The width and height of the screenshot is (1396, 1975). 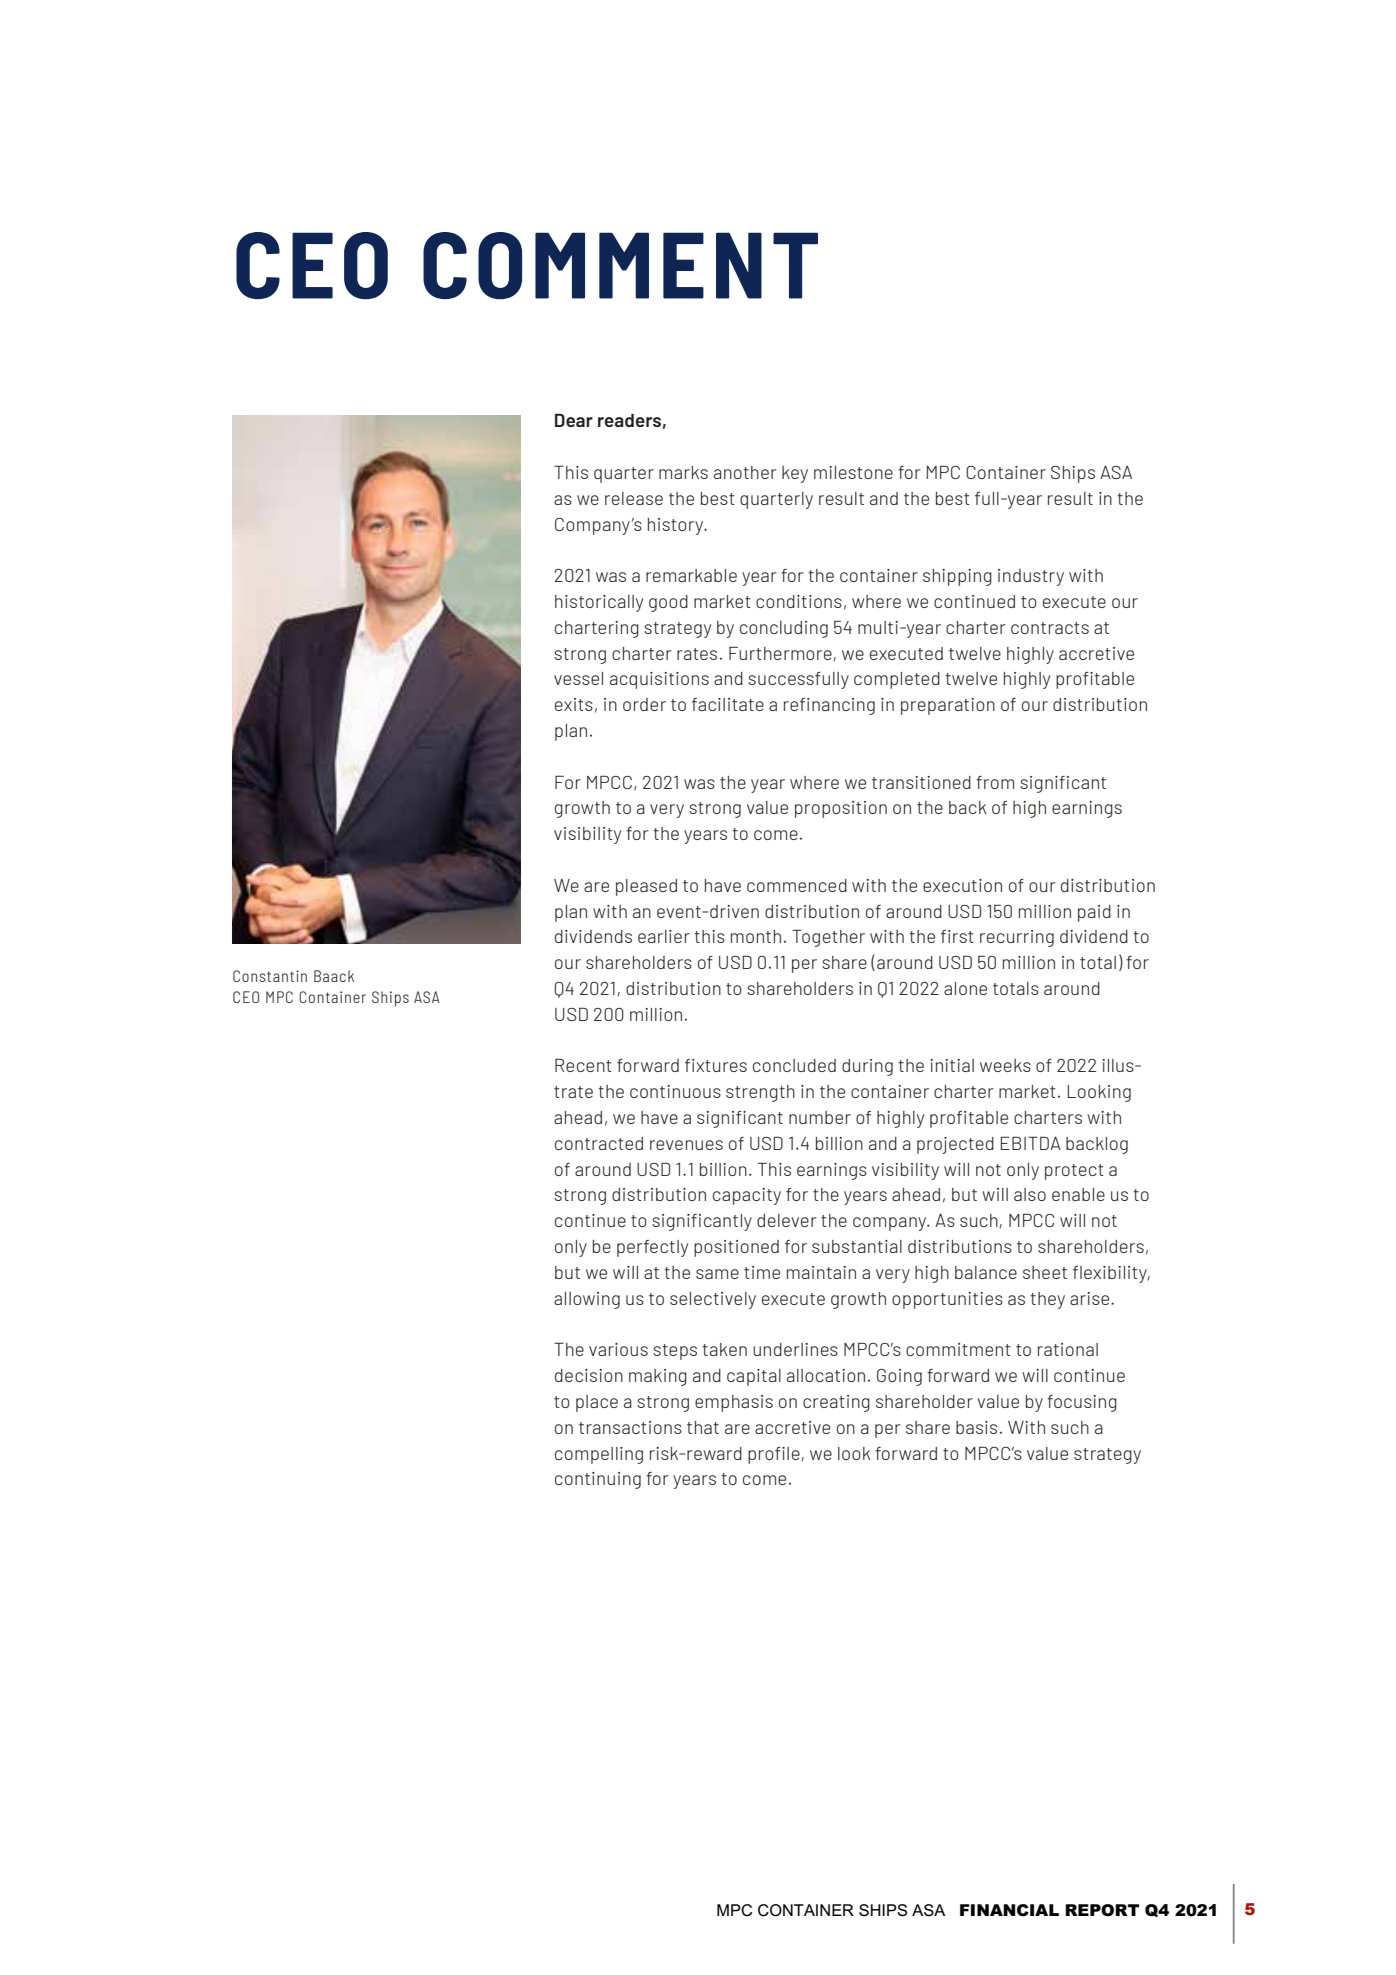 What do you see at coordinates (976, 1427) in the screenshot?
I see `basis` at bounding box center [976, 1427].
